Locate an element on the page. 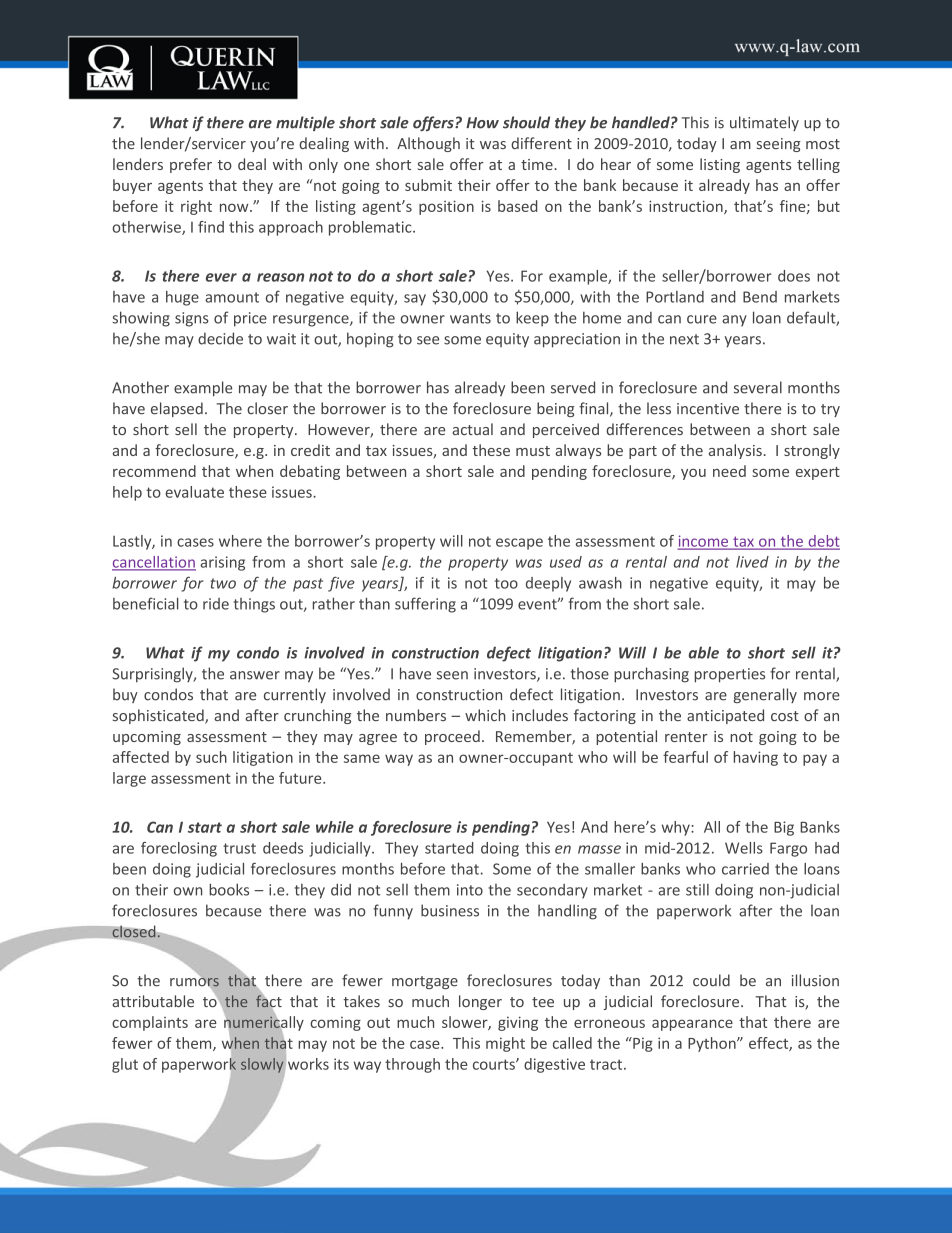  analysis is located at coordinates (735, 451).
